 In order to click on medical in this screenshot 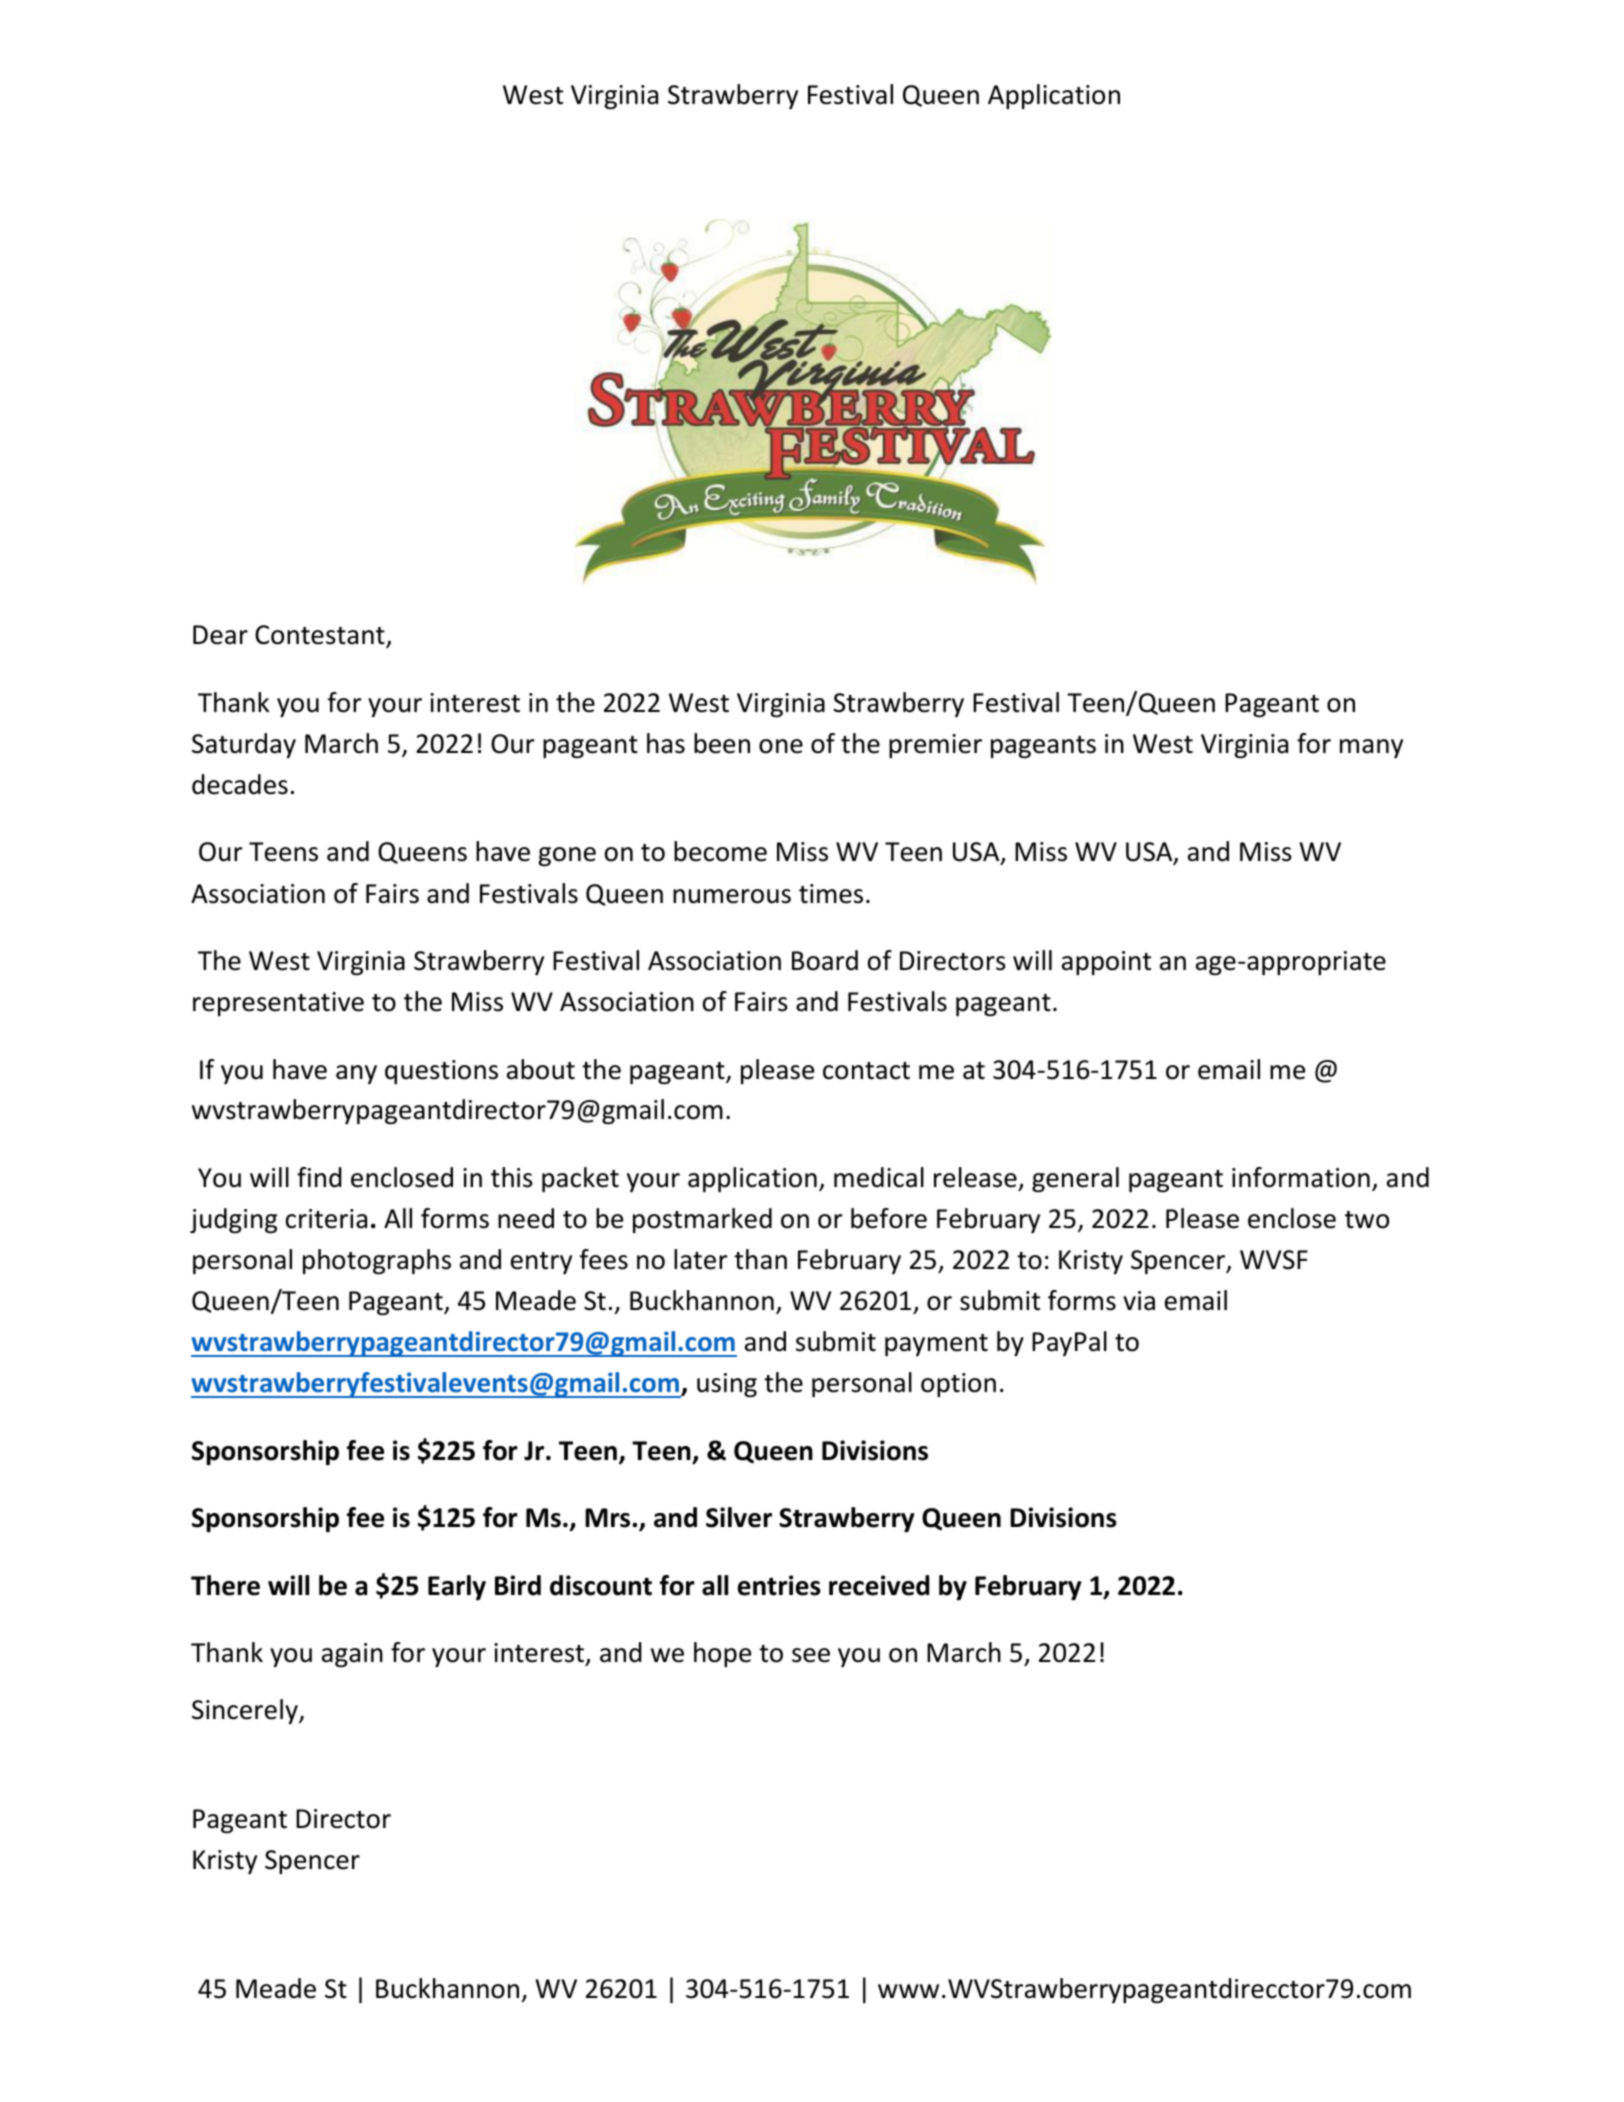, I will do `click(879, 1177)`.
